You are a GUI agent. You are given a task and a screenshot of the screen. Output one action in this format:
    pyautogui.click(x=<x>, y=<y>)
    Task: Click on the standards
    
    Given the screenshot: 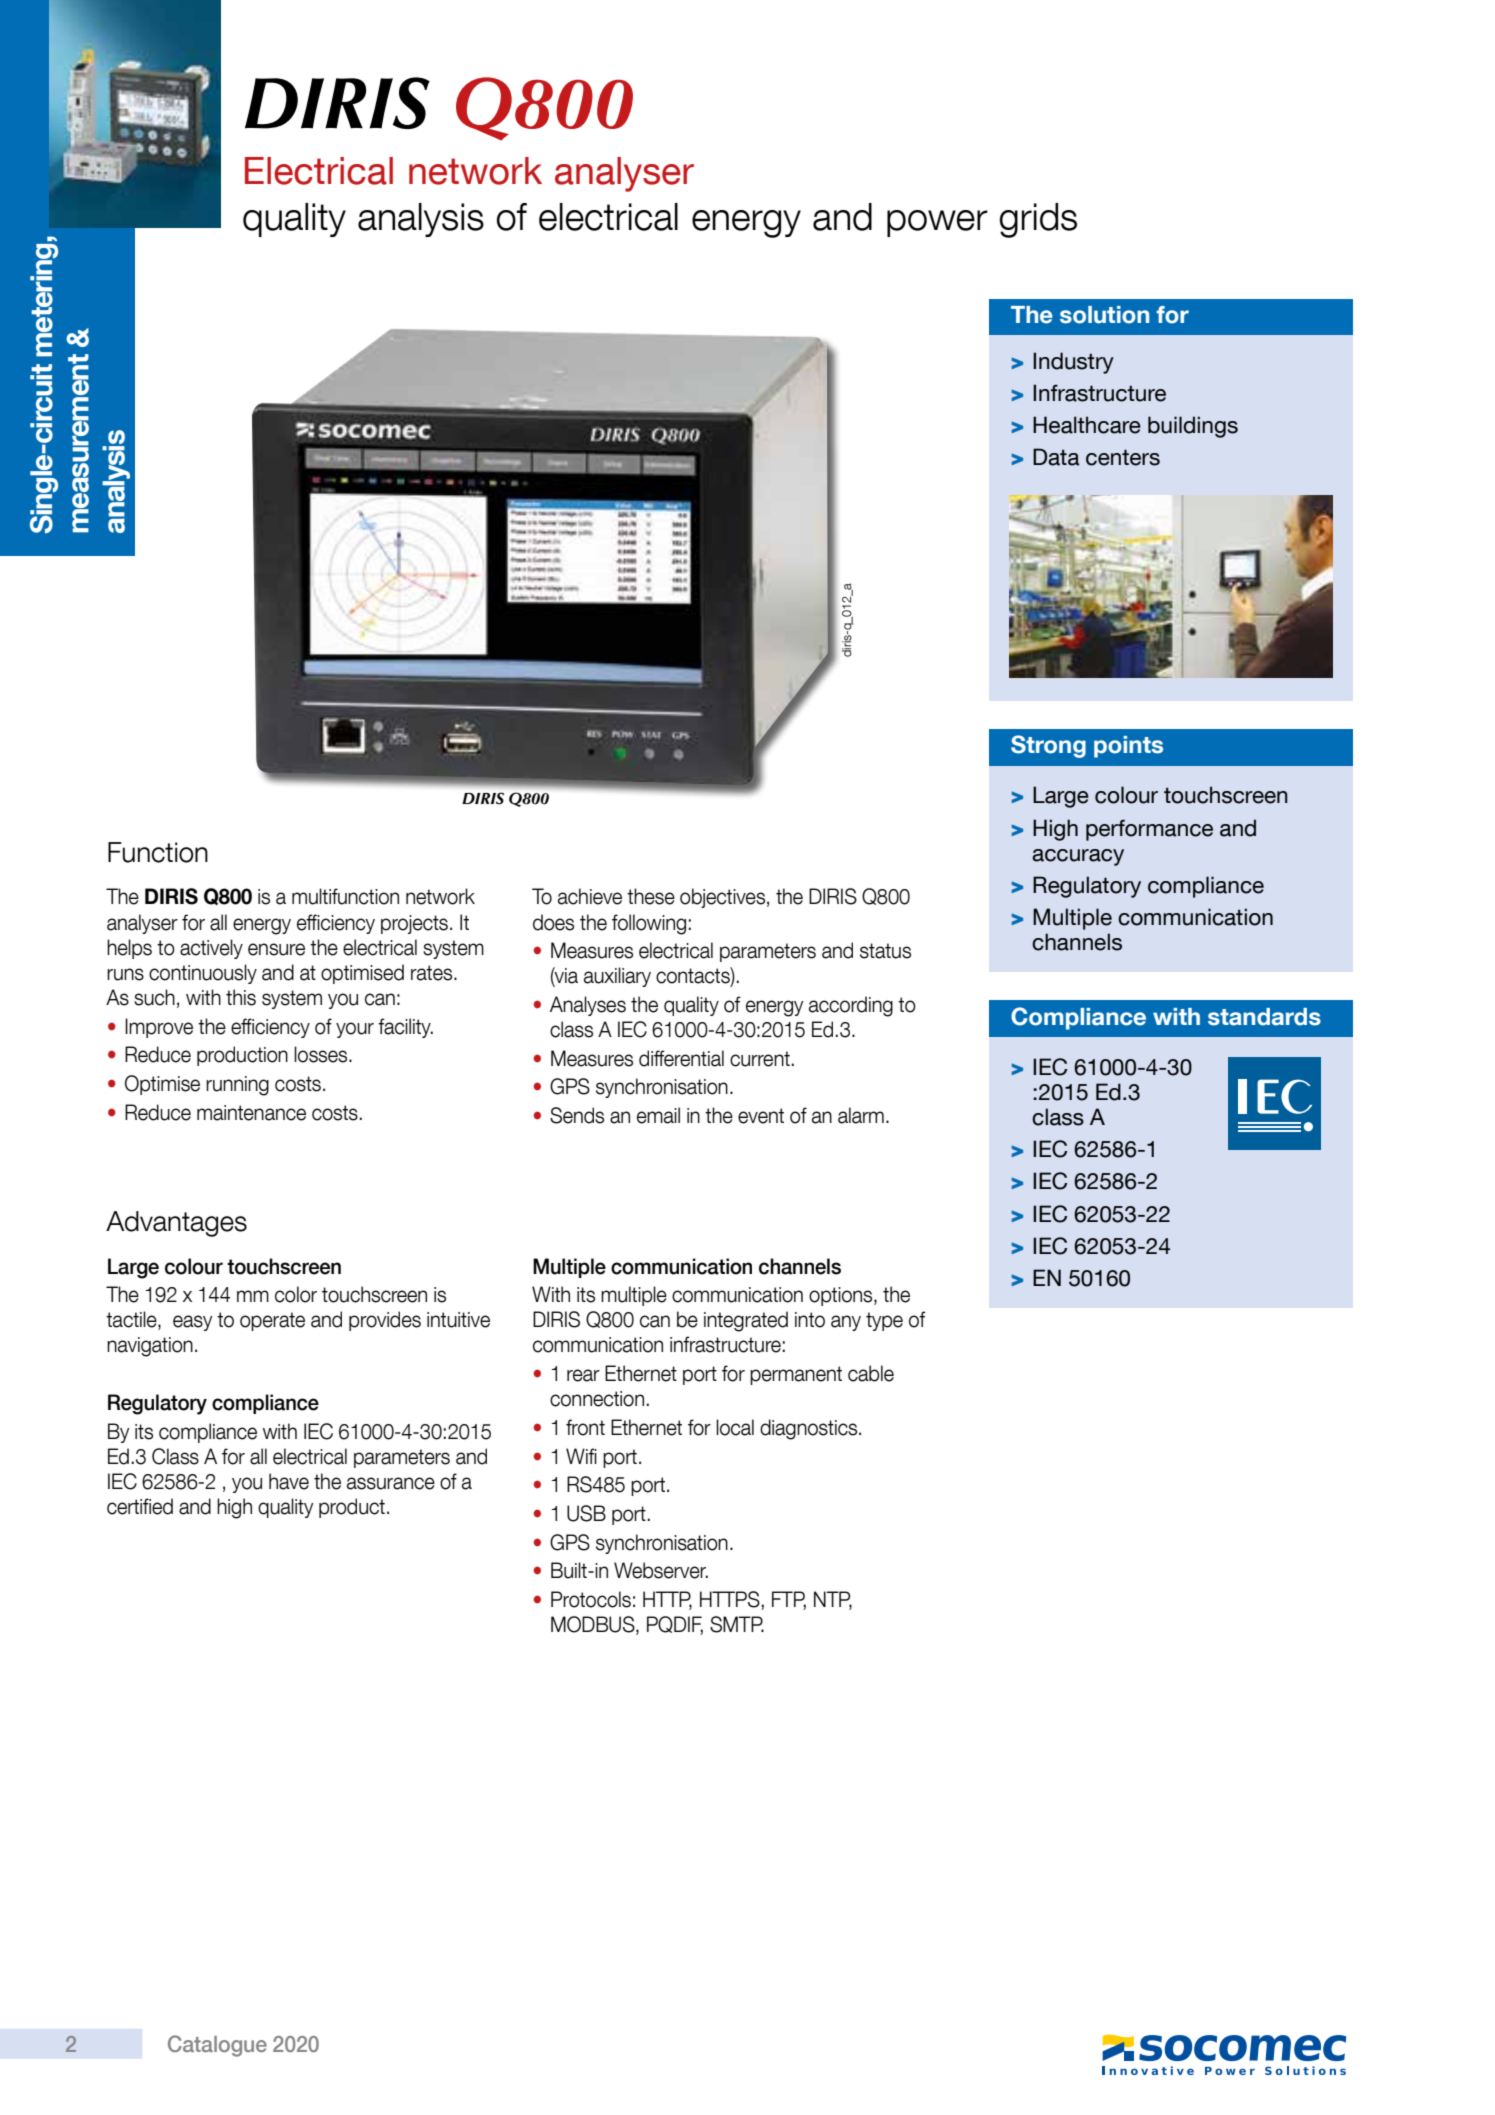 What is the action you would take?
    pyautogui.click(x=1264, y=1017)
